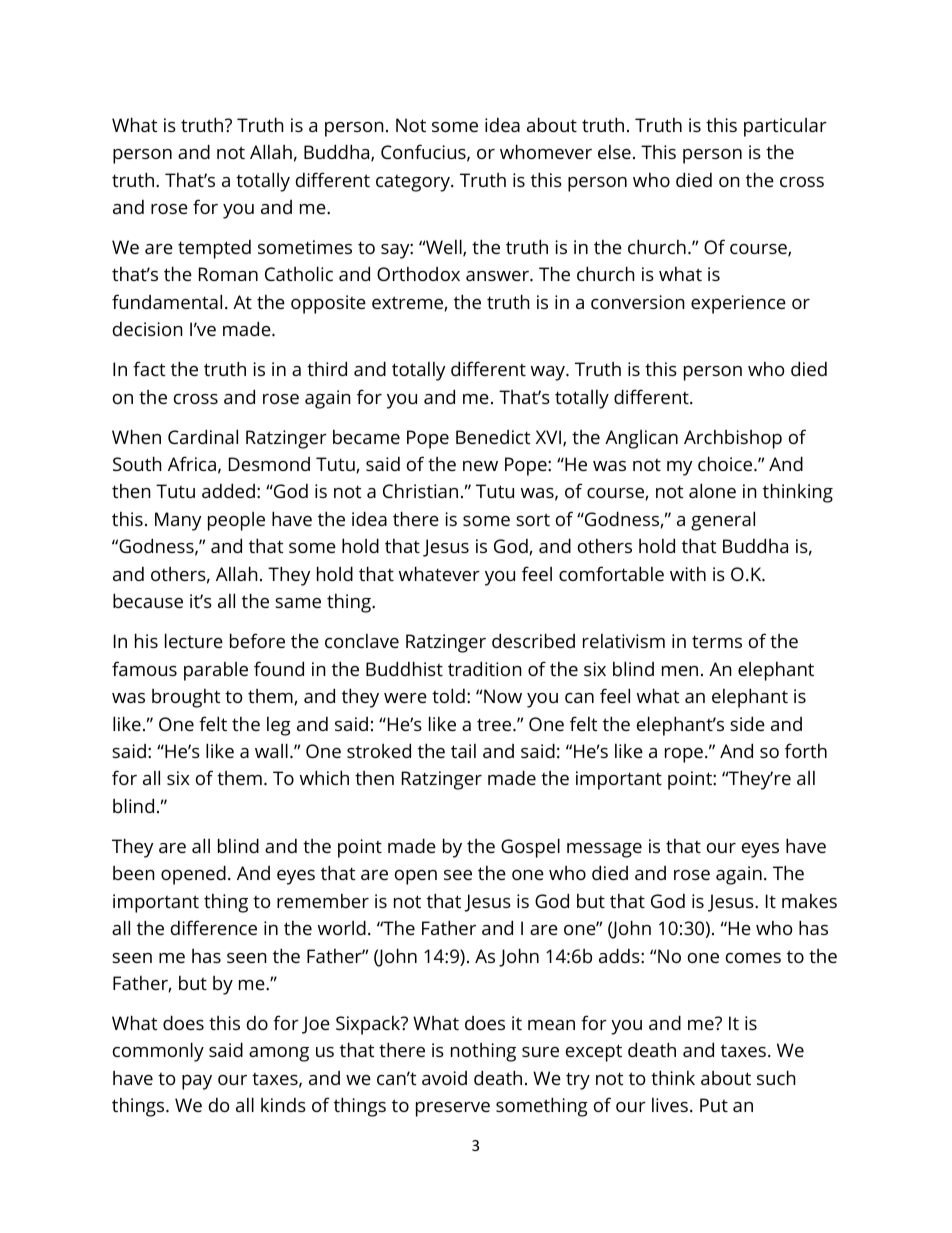  What do you see at coordinates (533, 640) in the document?
I see `described` at bounding box center [533, 640].
